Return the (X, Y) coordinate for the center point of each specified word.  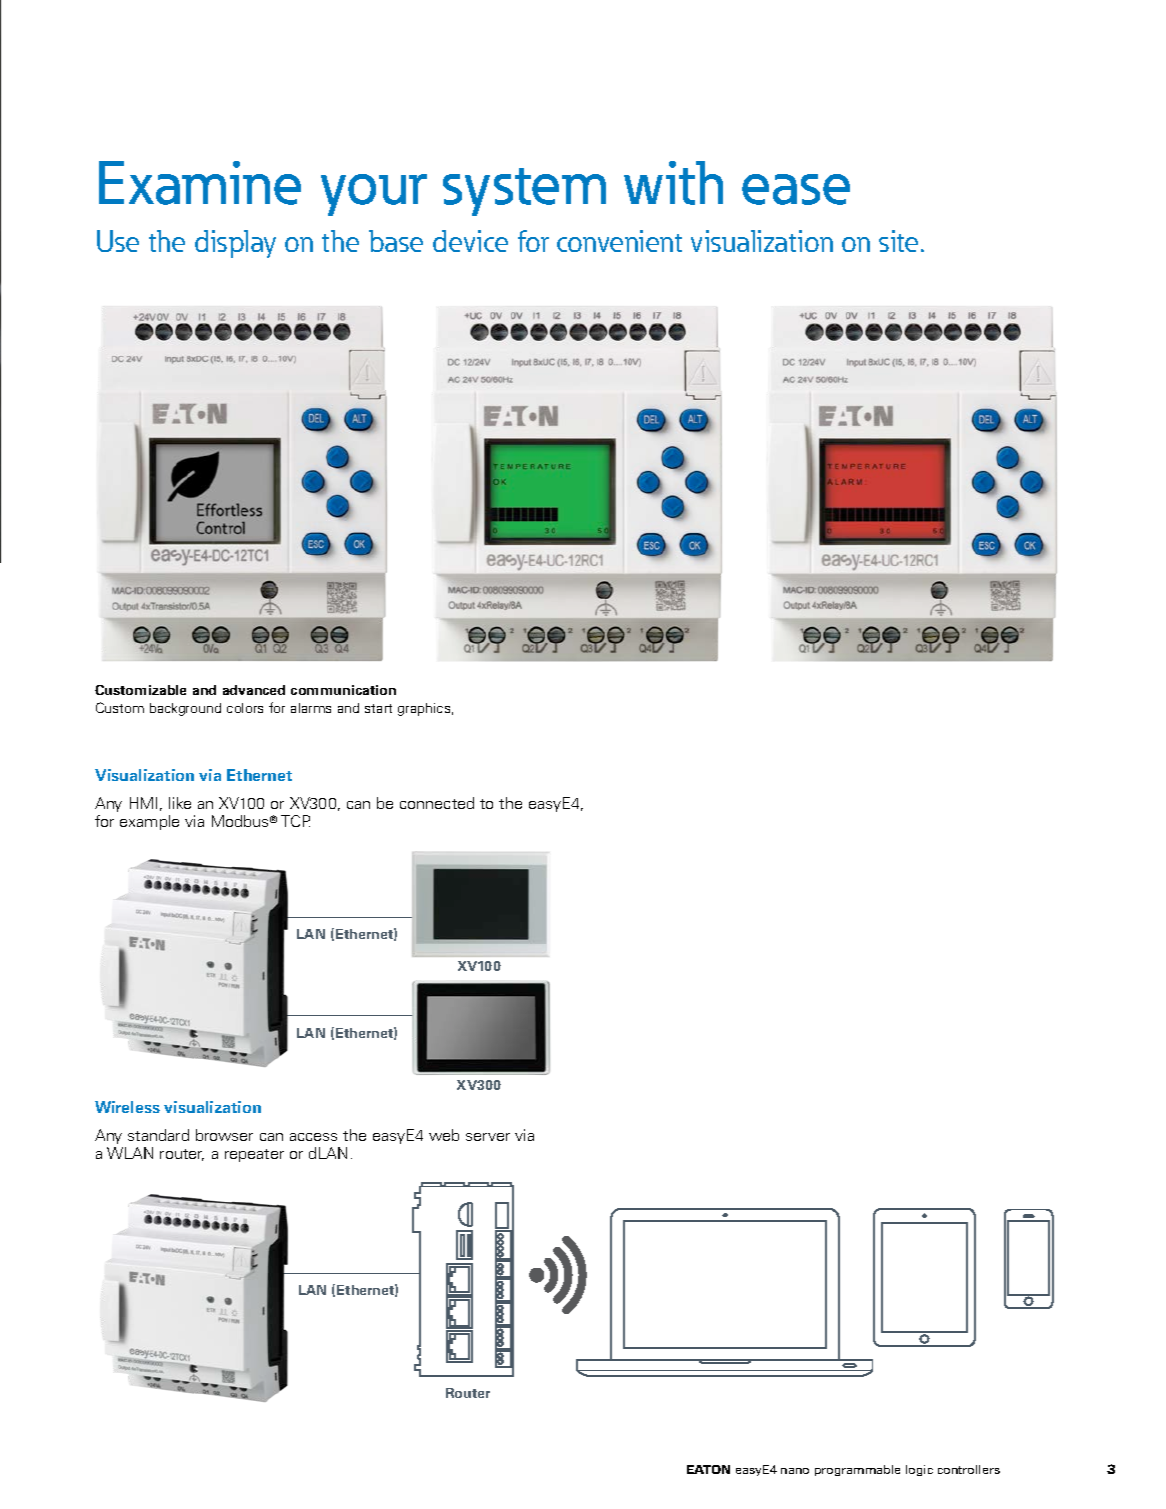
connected (437, 803)
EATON (708, 1469)
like (180, 803)
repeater (254, 1155)
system (524, 192)
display (235, 244)
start (378, 708)
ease (796, 189)
